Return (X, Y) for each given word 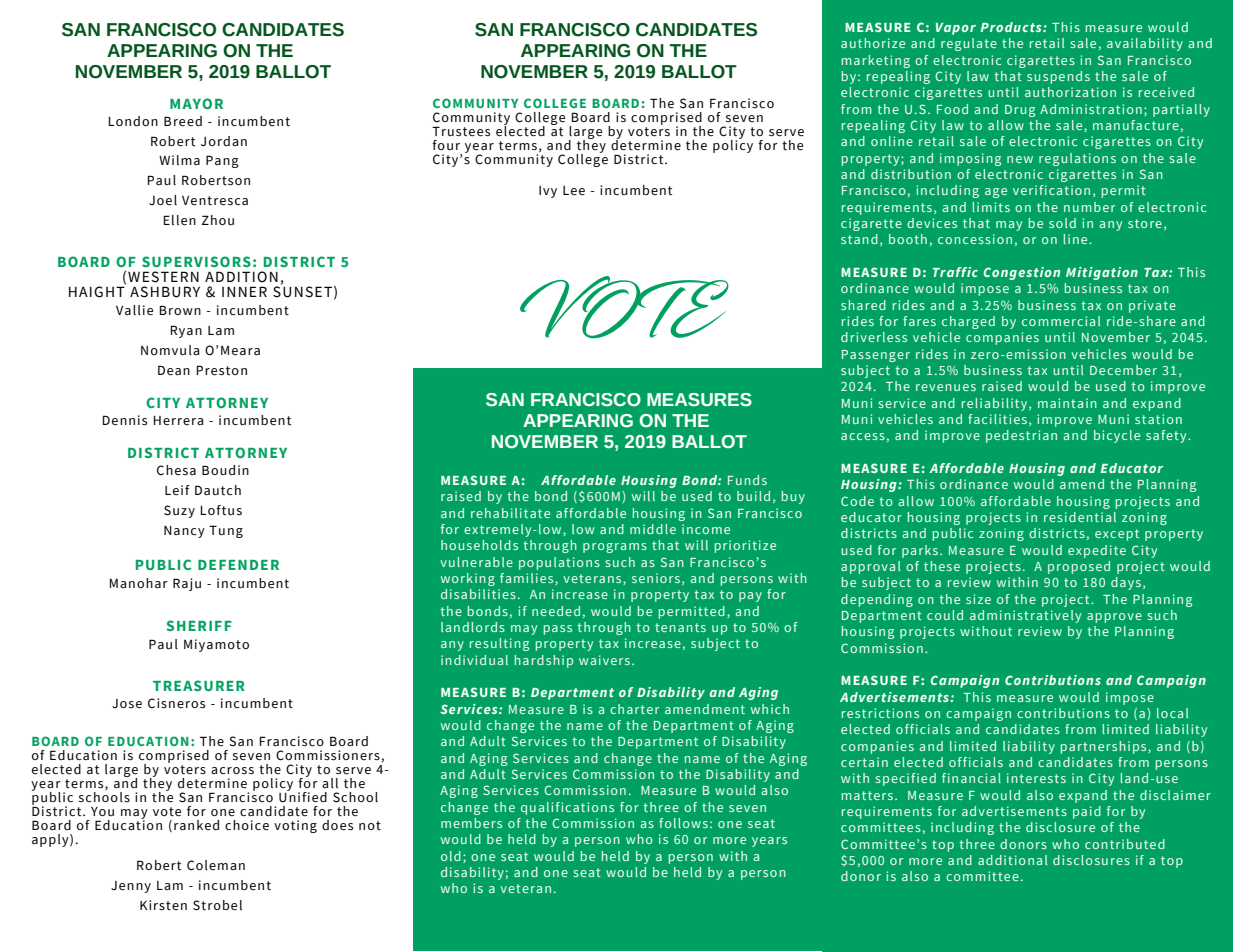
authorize (873, 43)
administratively (1025, 616)
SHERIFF (199, 625)
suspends (1058, 77)
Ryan (186, 331)
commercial (1061, 321)
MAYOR (196, 103)
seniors (656, 578)
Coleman (216, 865)
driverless (874, 337)
